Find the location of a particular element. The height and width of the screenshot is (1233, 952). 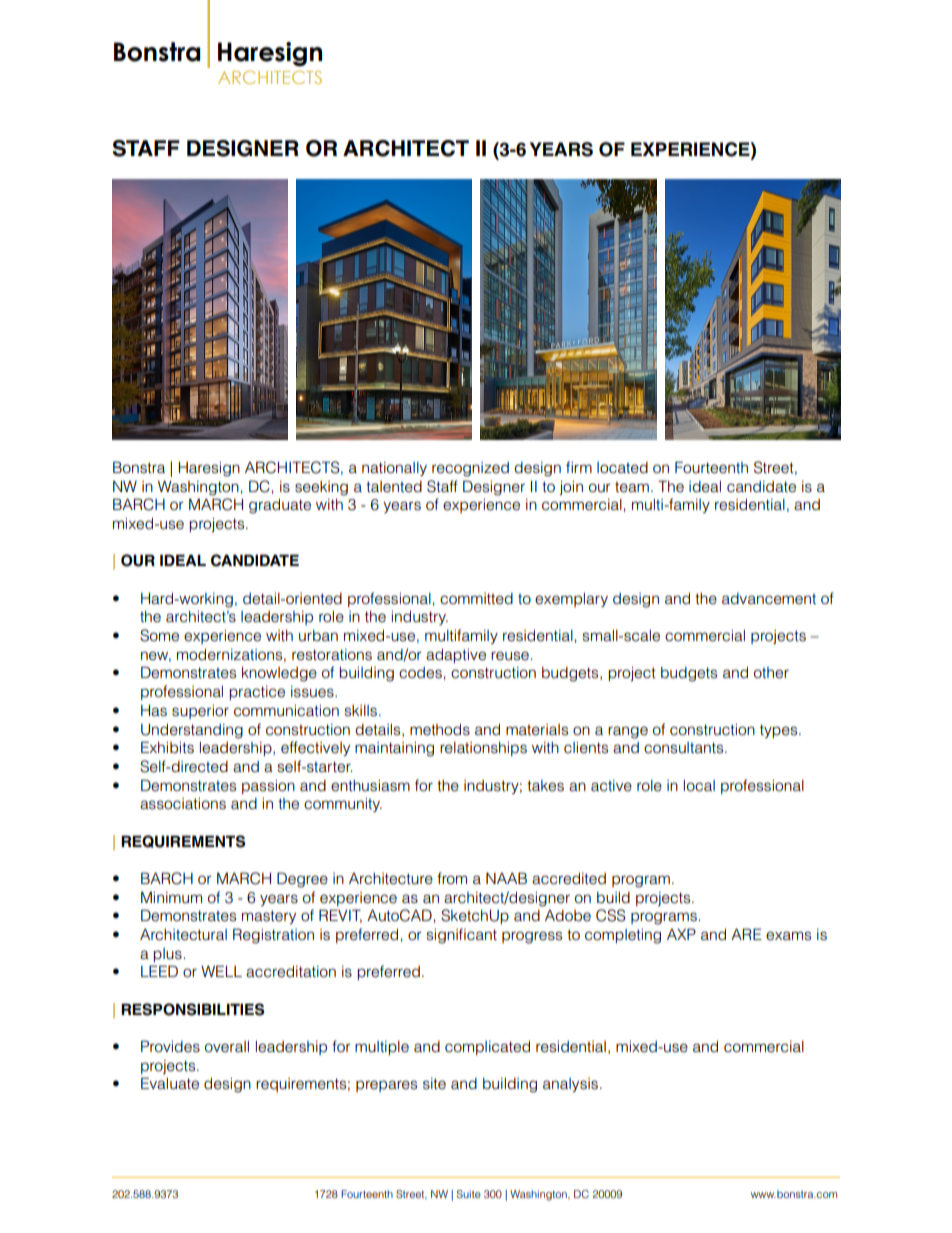

knowledge is located at coordinates (279, 674).
